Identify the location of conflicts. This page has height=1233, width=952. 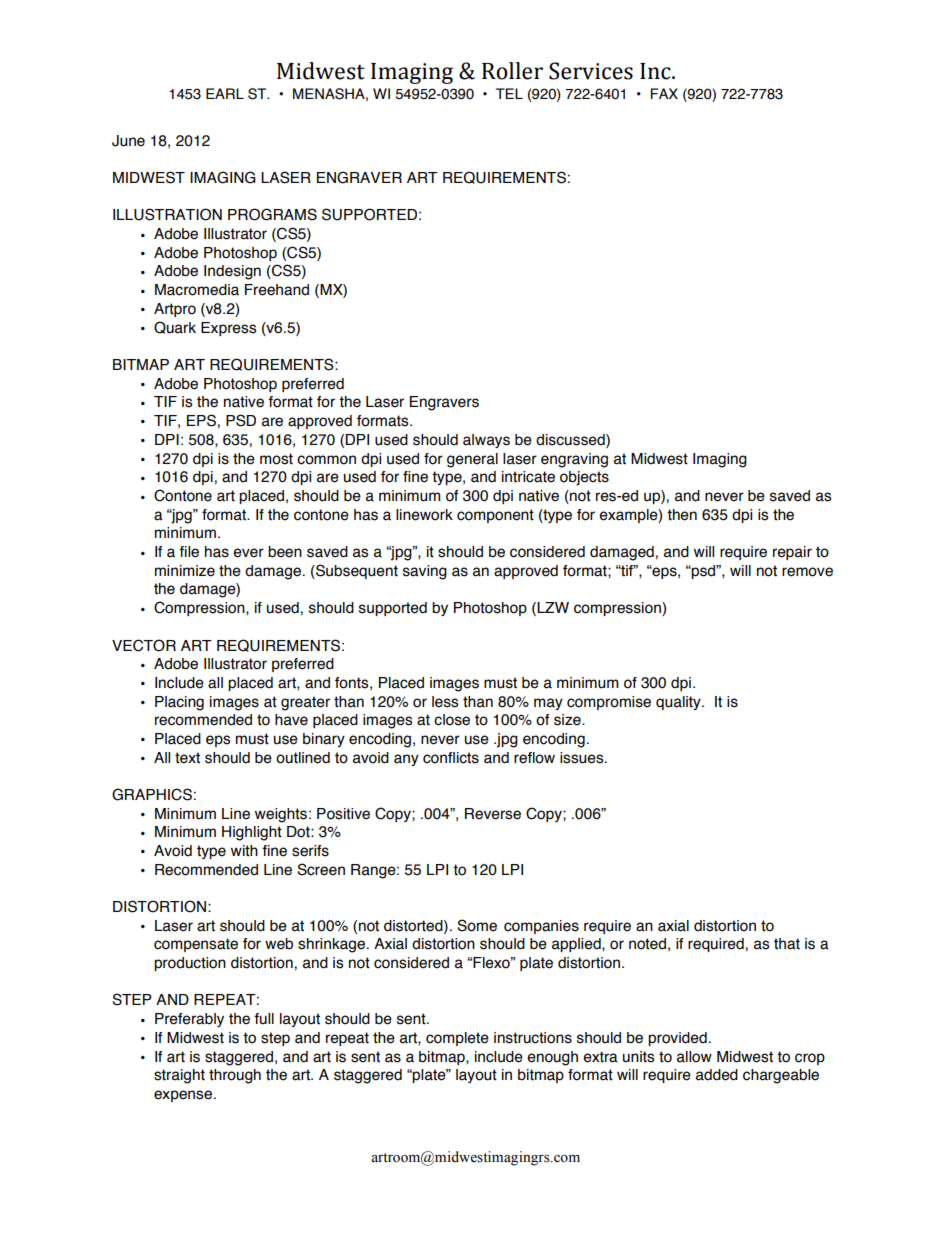
(451, 758).
